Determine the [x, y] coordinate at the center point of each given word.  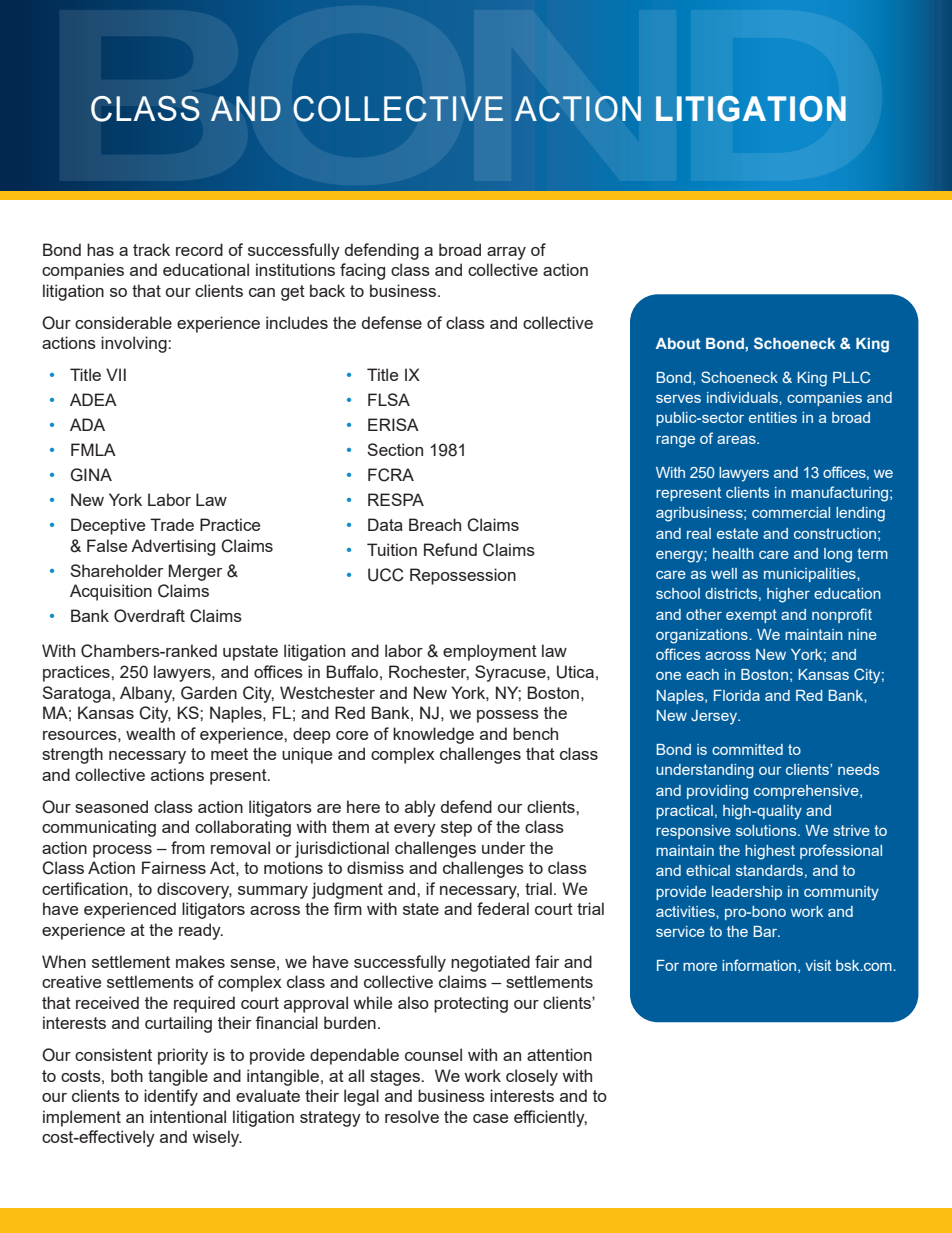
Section [395, 449]
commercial [791, 512]
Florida [737, 695]
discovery [194, 890]
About [678, 343]
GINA [91, 475]
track [151, 249]
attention [559, 1054]
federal [503, 908]
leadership [747, 893]
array [506, 253]
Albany [147, 694]
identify [171, 1097]
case [490, 1118]
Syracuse [511, 673]
